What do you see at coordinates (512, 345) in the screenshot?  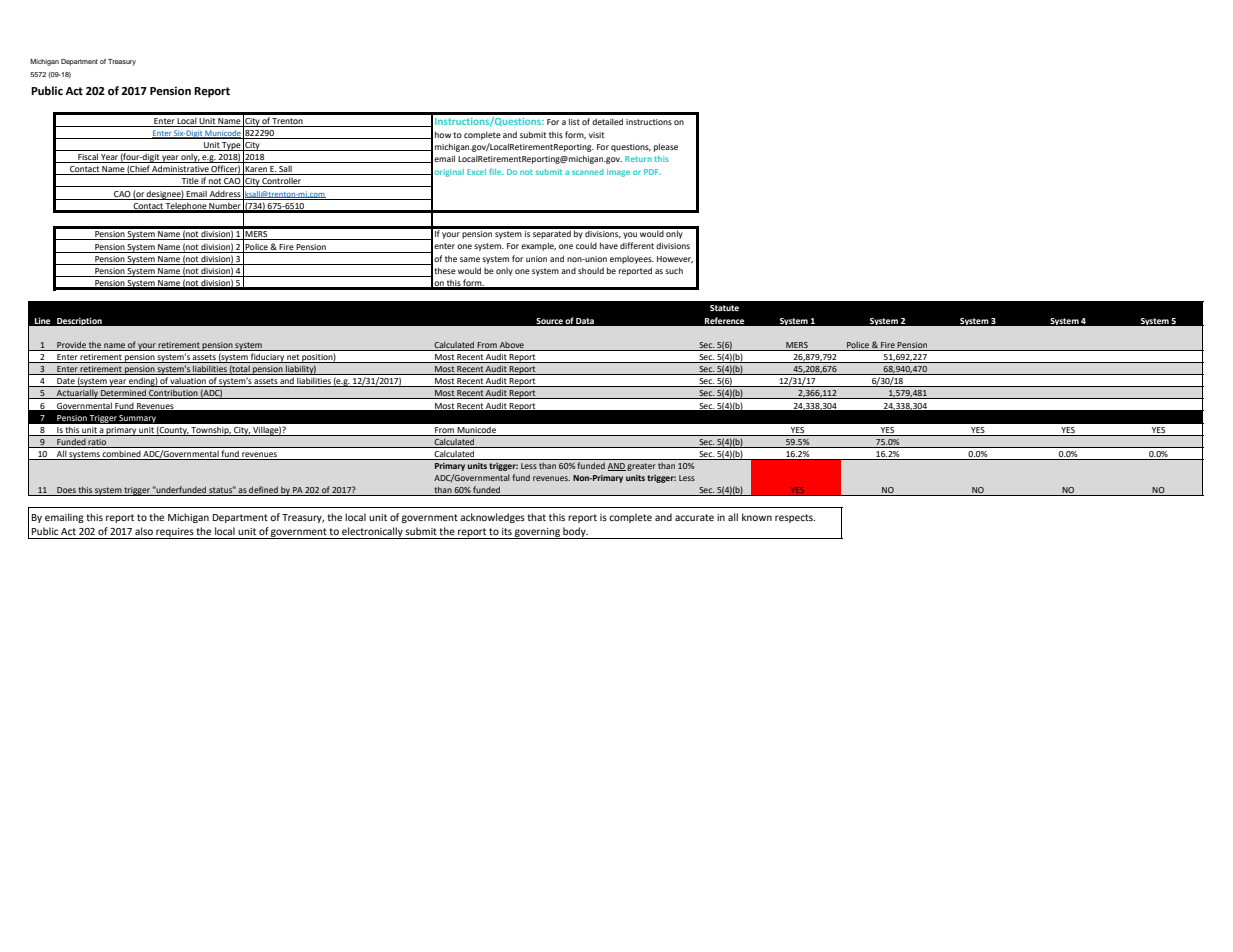 I see `Above` at bounding box center [512, 345].
